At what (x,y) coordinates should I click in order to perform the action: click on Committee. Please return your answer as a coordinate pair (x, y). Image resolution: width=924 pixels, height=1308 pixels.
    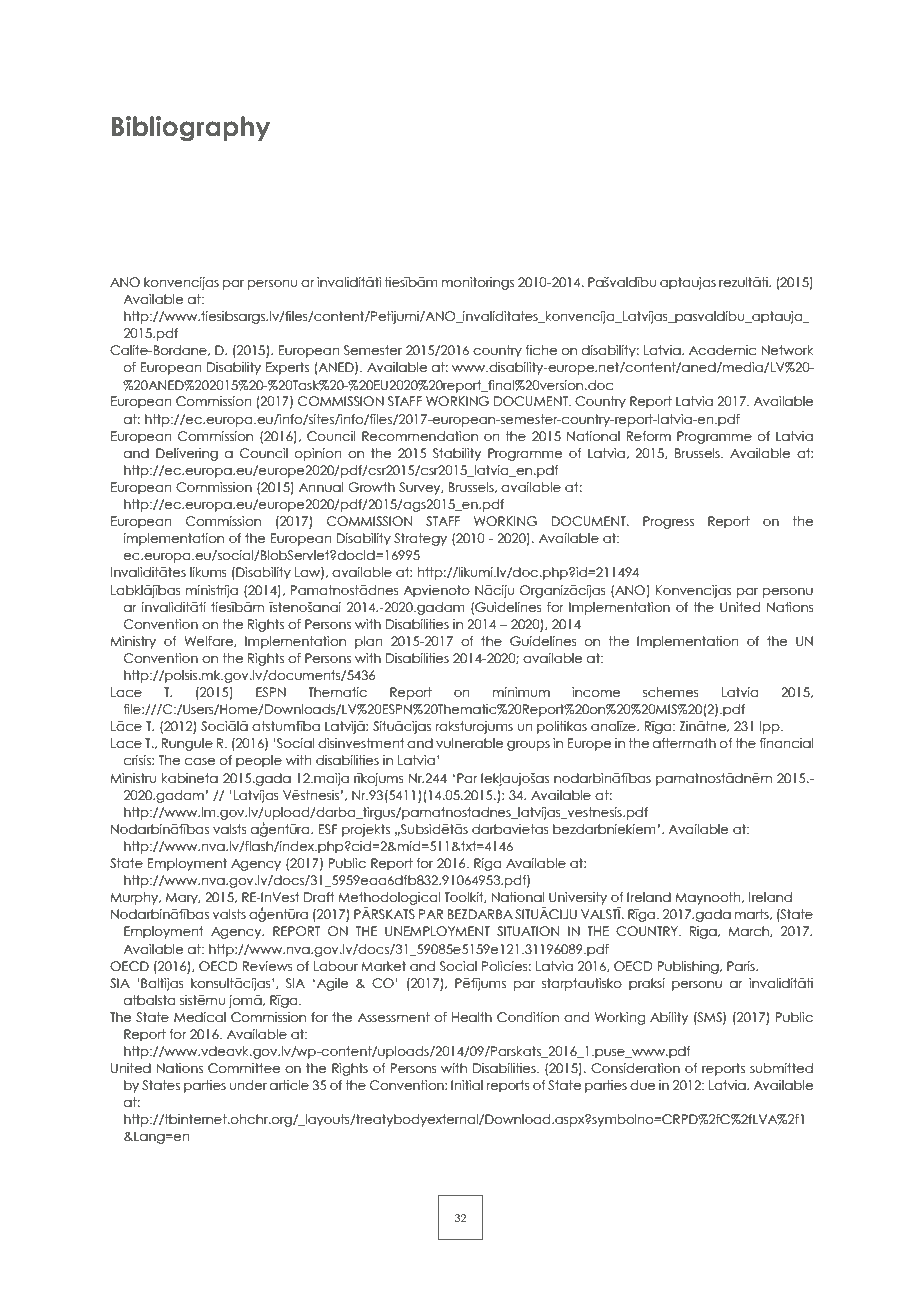
    Looking at the image, I should click on (244, 1068).
